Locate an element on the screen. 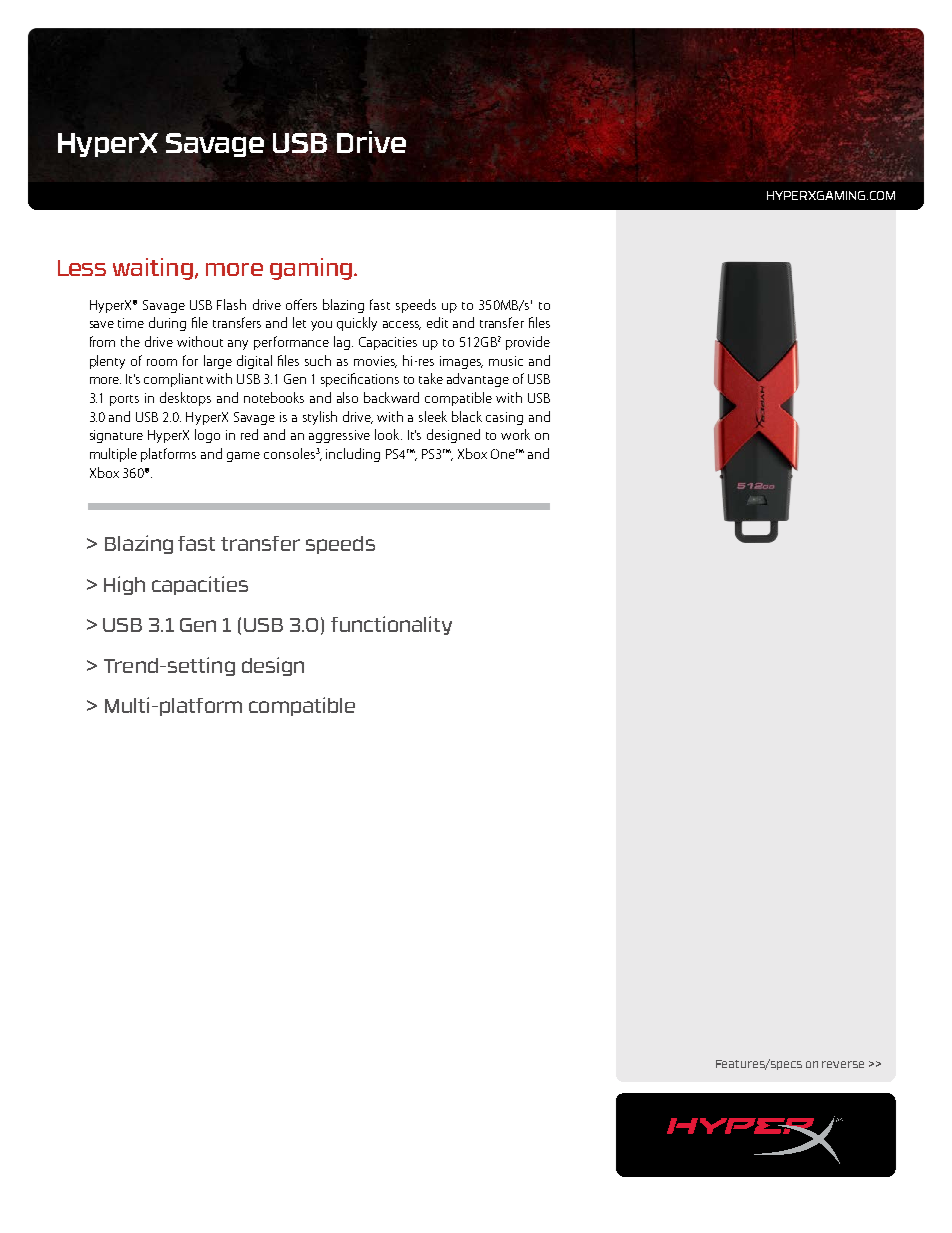 Image resolution: width=952 pixels, height=1233 pixels. provide is located at coordinates (528, 343).
